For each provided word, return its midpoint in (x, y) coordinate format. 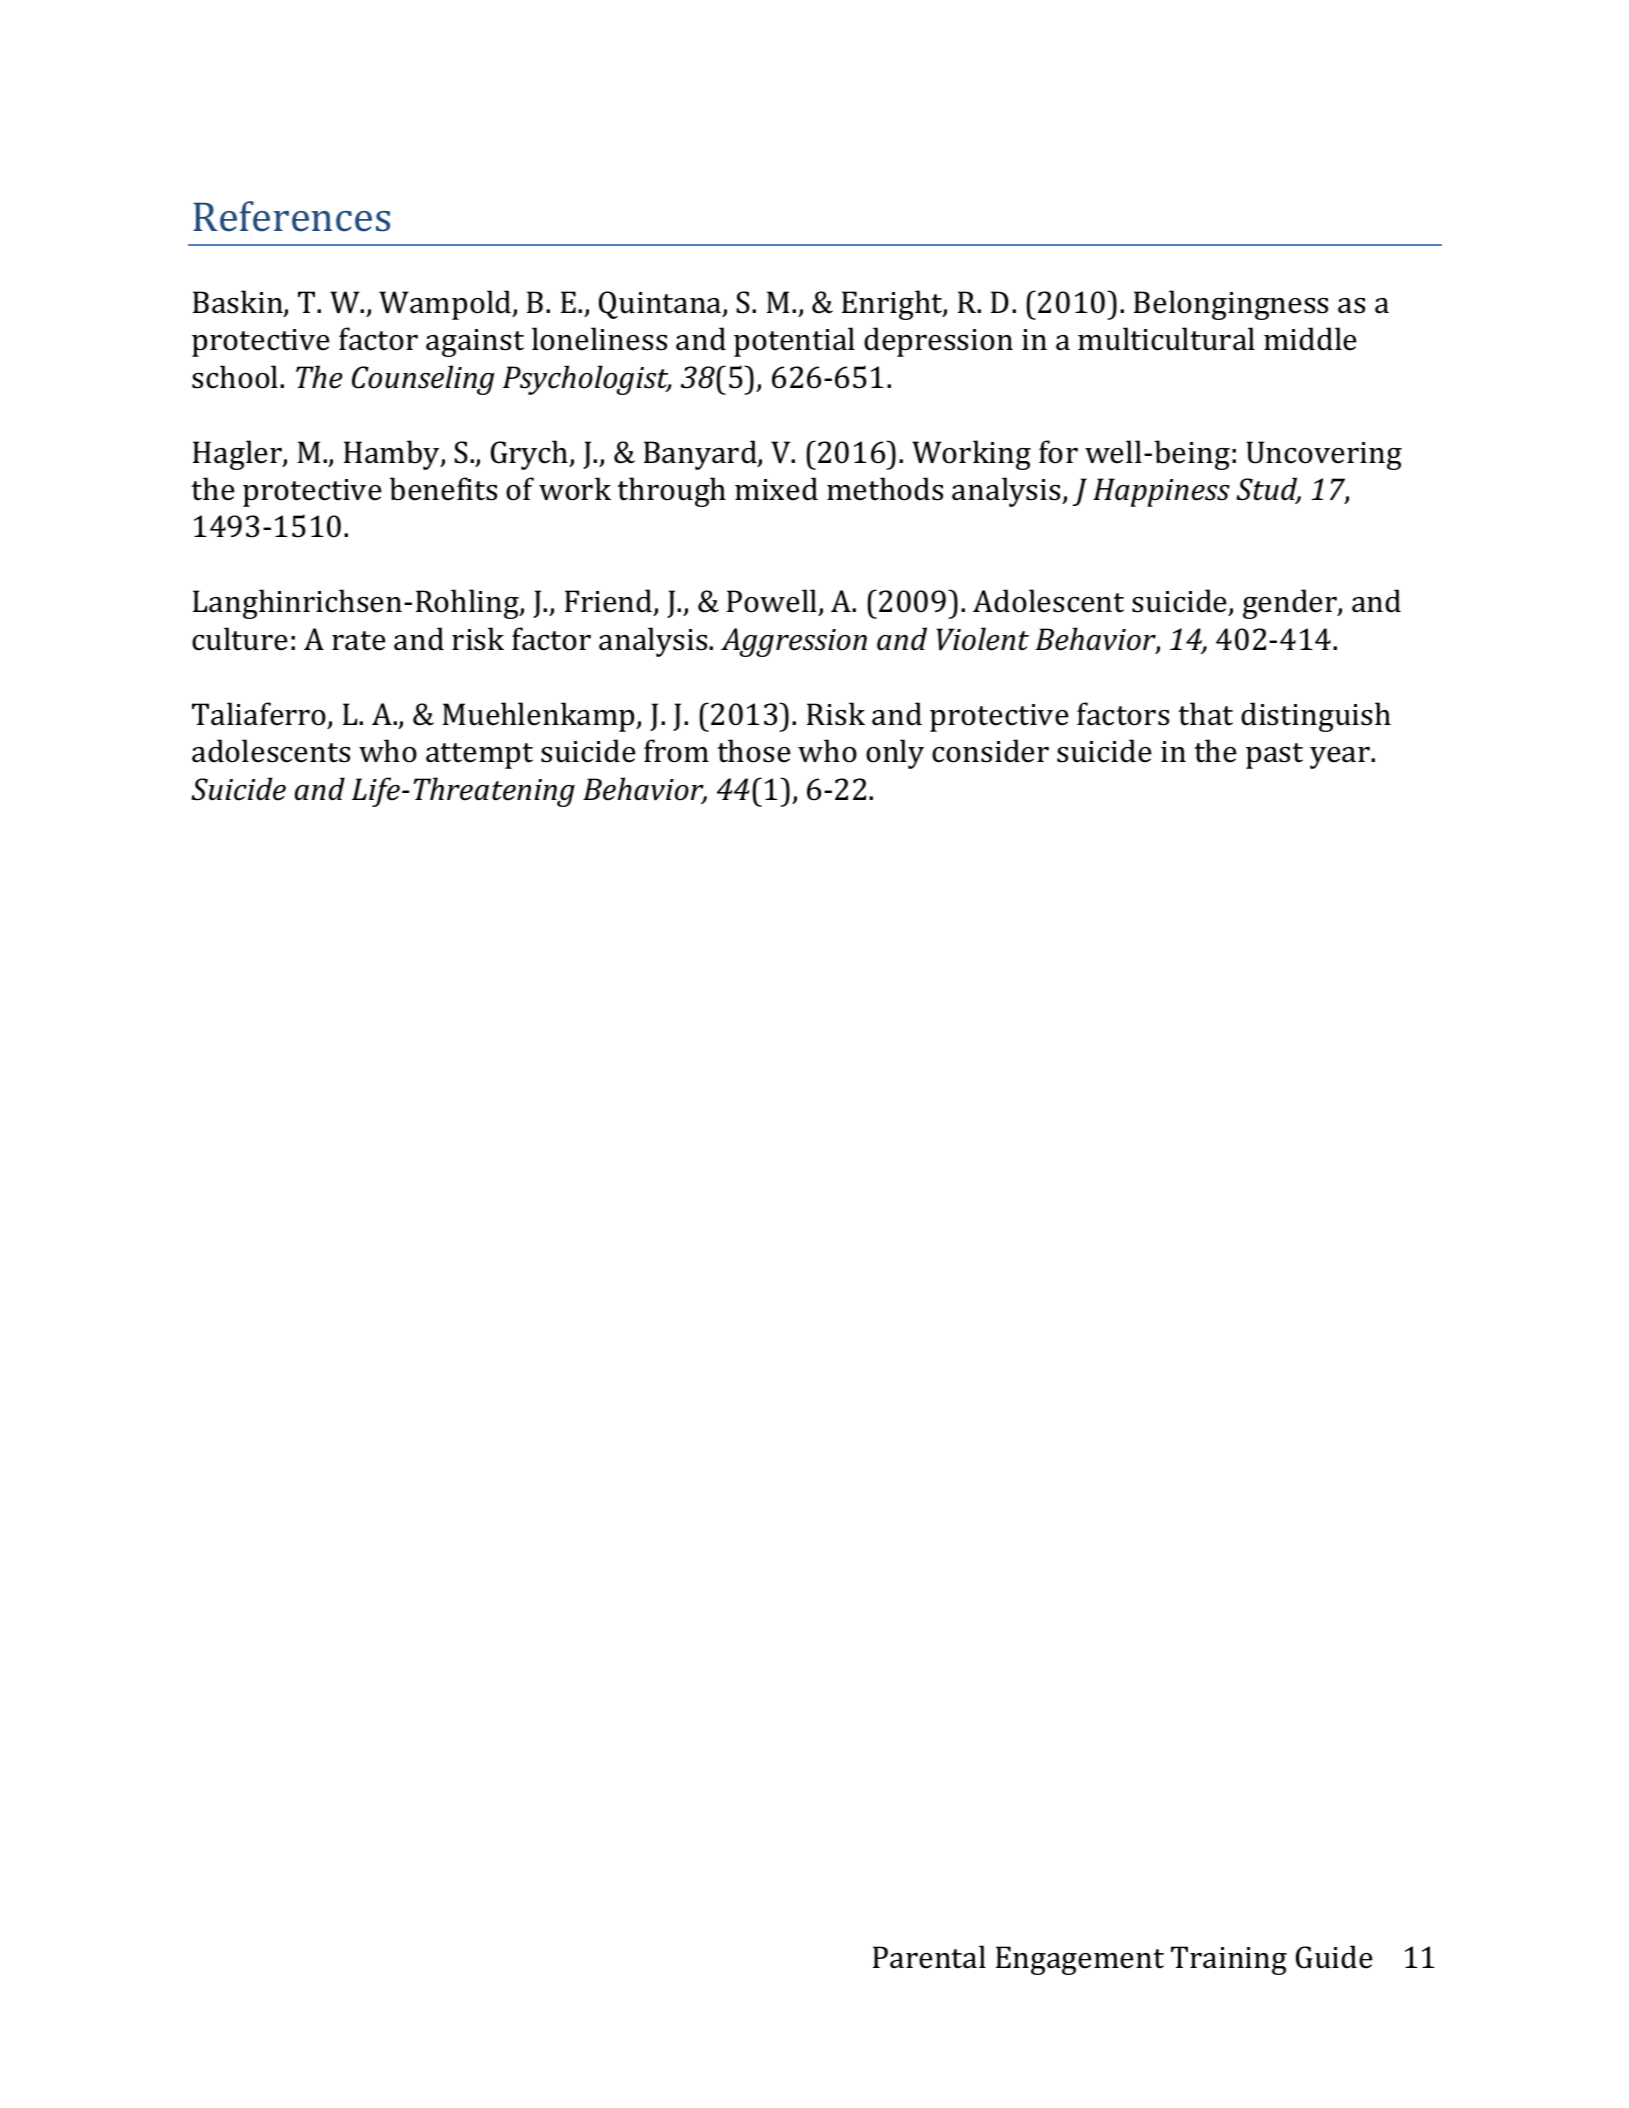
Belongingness (1231, 305)
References (291, 216)
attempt (479, 756)
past (1274, 756)
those (754, 751)
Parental (929, 1957)
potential (794, 342)
